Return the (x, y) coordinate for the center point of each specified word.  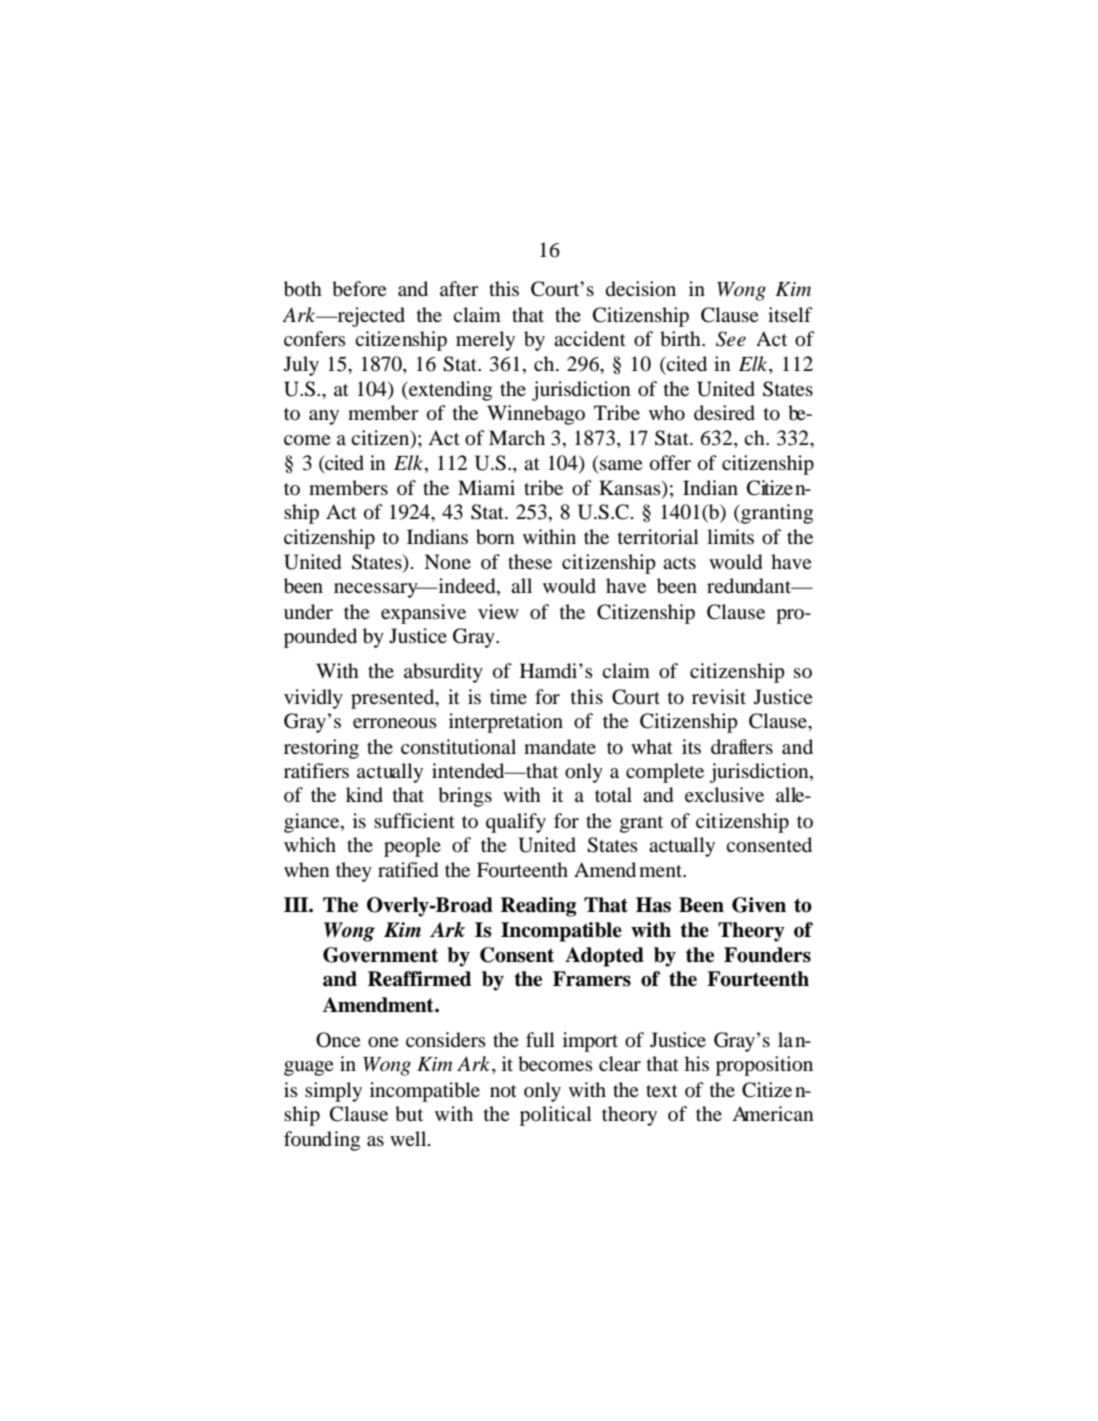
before (359, 289)
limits (730, 536)
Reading (538, 907)
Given (759, 905)
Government (380, 955)
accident (590, 338)
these (530, 561)
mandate (560, 747)
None (447, 562)
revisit (719, 696)
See (731, 339)
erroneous (395, 723)
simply (333, 1092)
